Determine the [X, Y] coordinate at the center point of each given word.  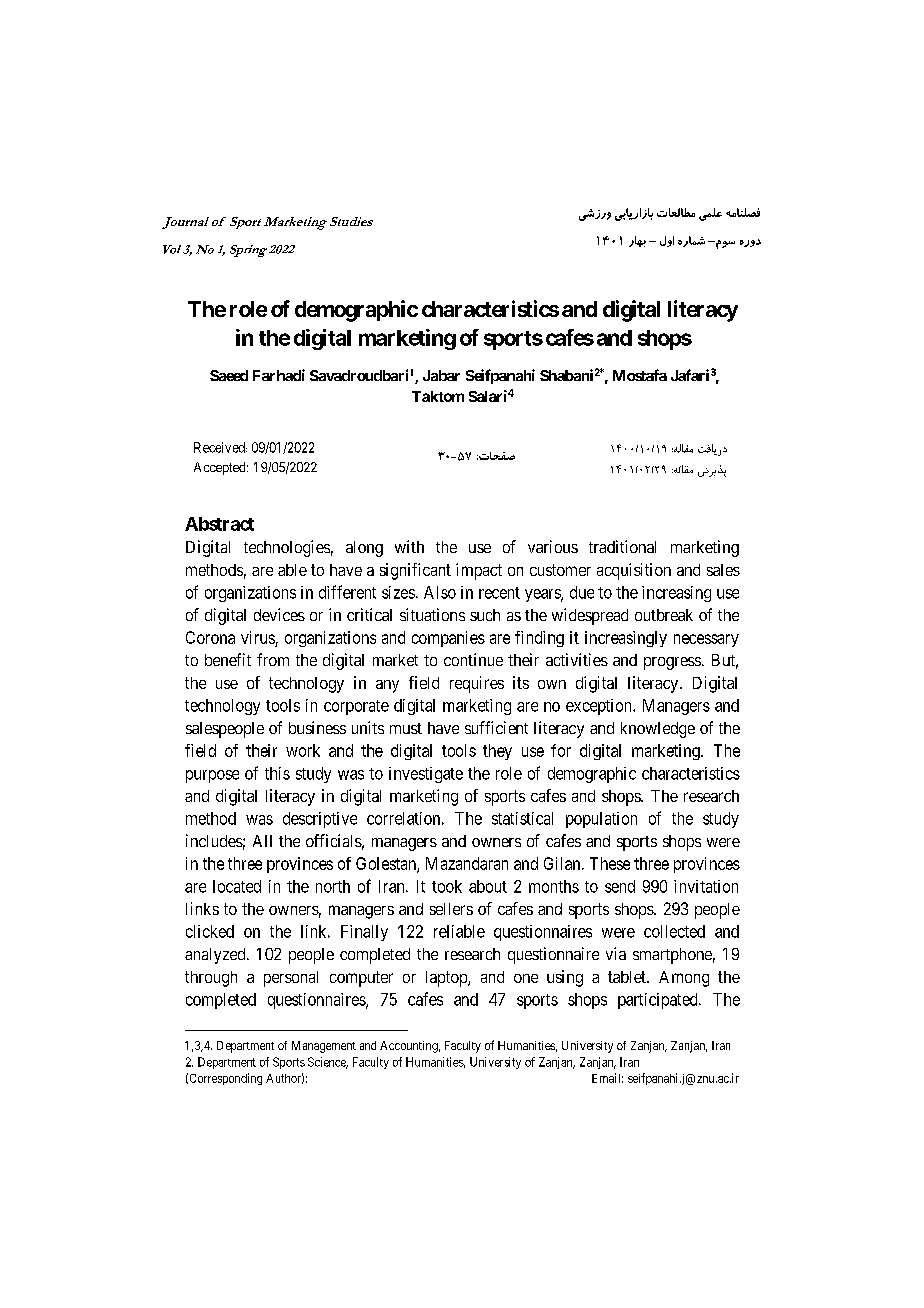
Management [324, 1047]
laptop [447, 979]
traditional [622, 546]
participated [659, 1001]
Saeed [229, 375]
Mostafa [640, 375]
